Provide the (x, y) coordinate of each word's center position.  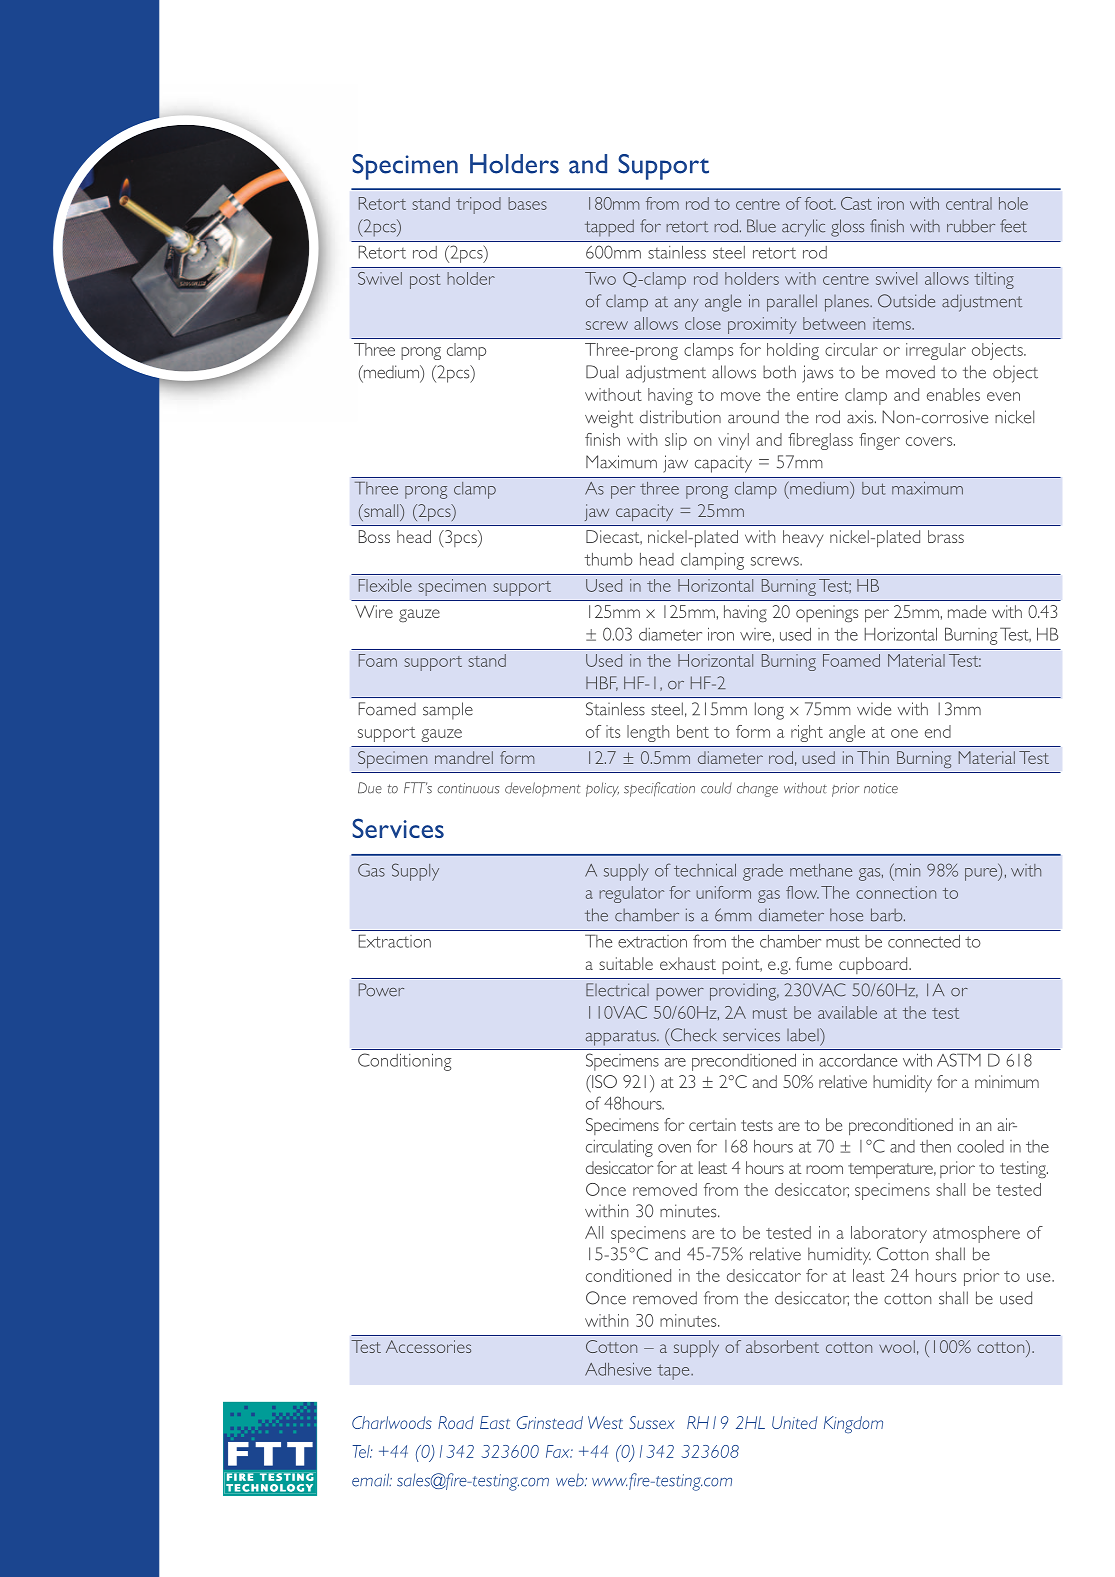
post (425, 281)
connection (896, 892)
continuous (468, 788)
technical (705, 870)
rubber (971, 226)
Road (456, 1422)
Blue (761, 226)
